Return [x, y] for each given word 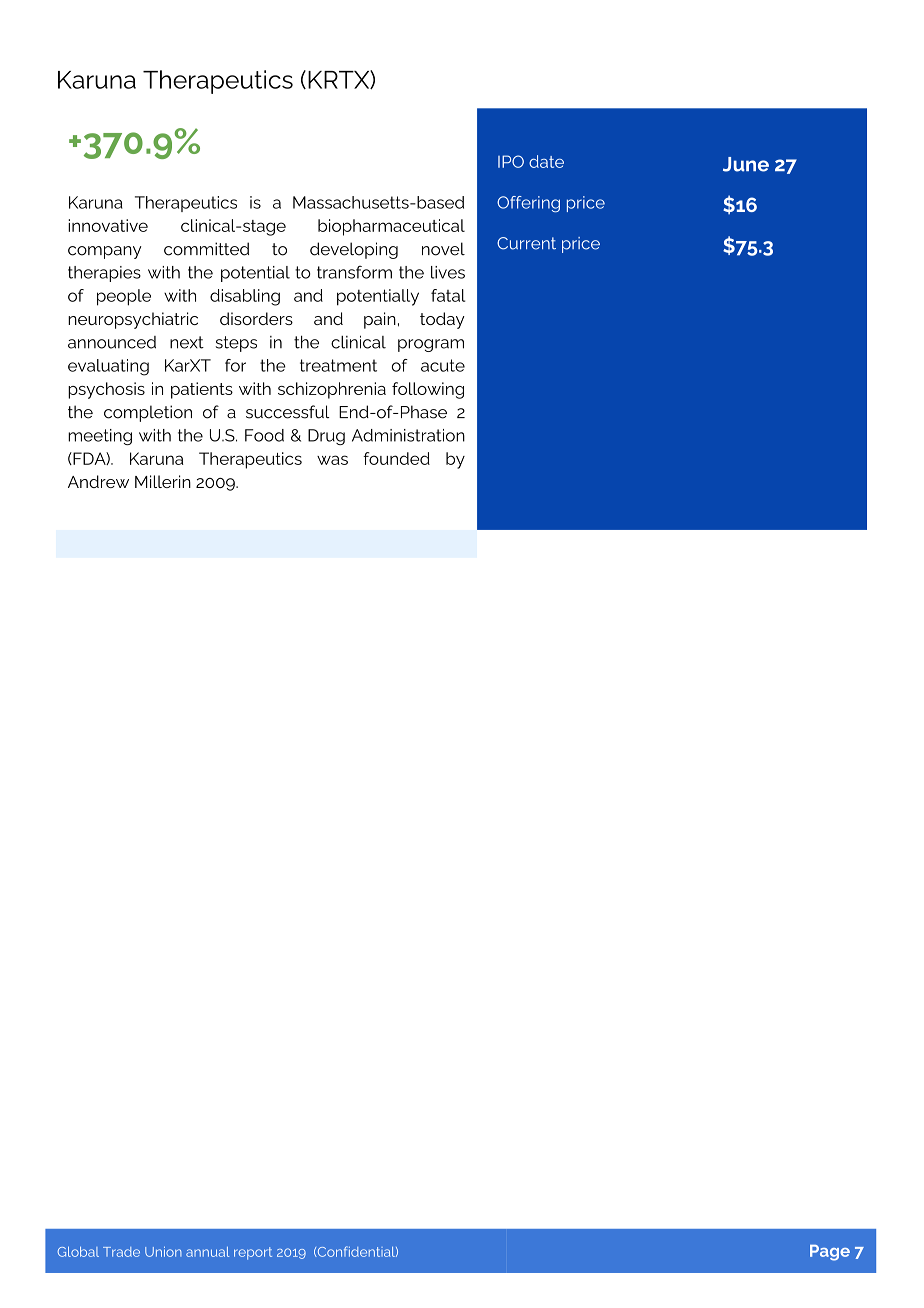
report [253, 1253]
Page [830, 1253]
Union [163, 1251]
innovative [108, 225]
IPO [511, 161]
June [746, 164]
